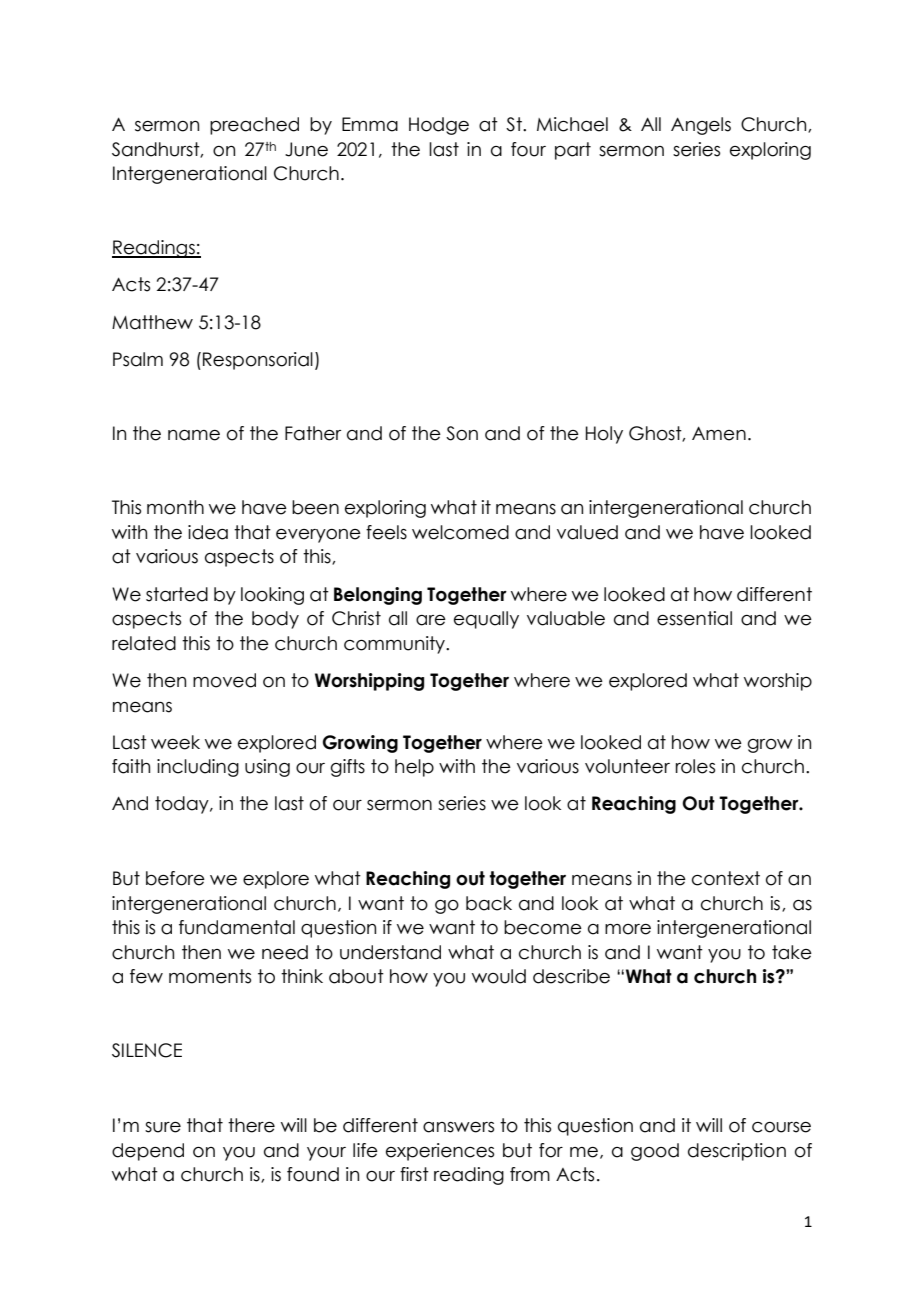 The image size is (924, 1308). I want to click on there, so click(251, 1125).
